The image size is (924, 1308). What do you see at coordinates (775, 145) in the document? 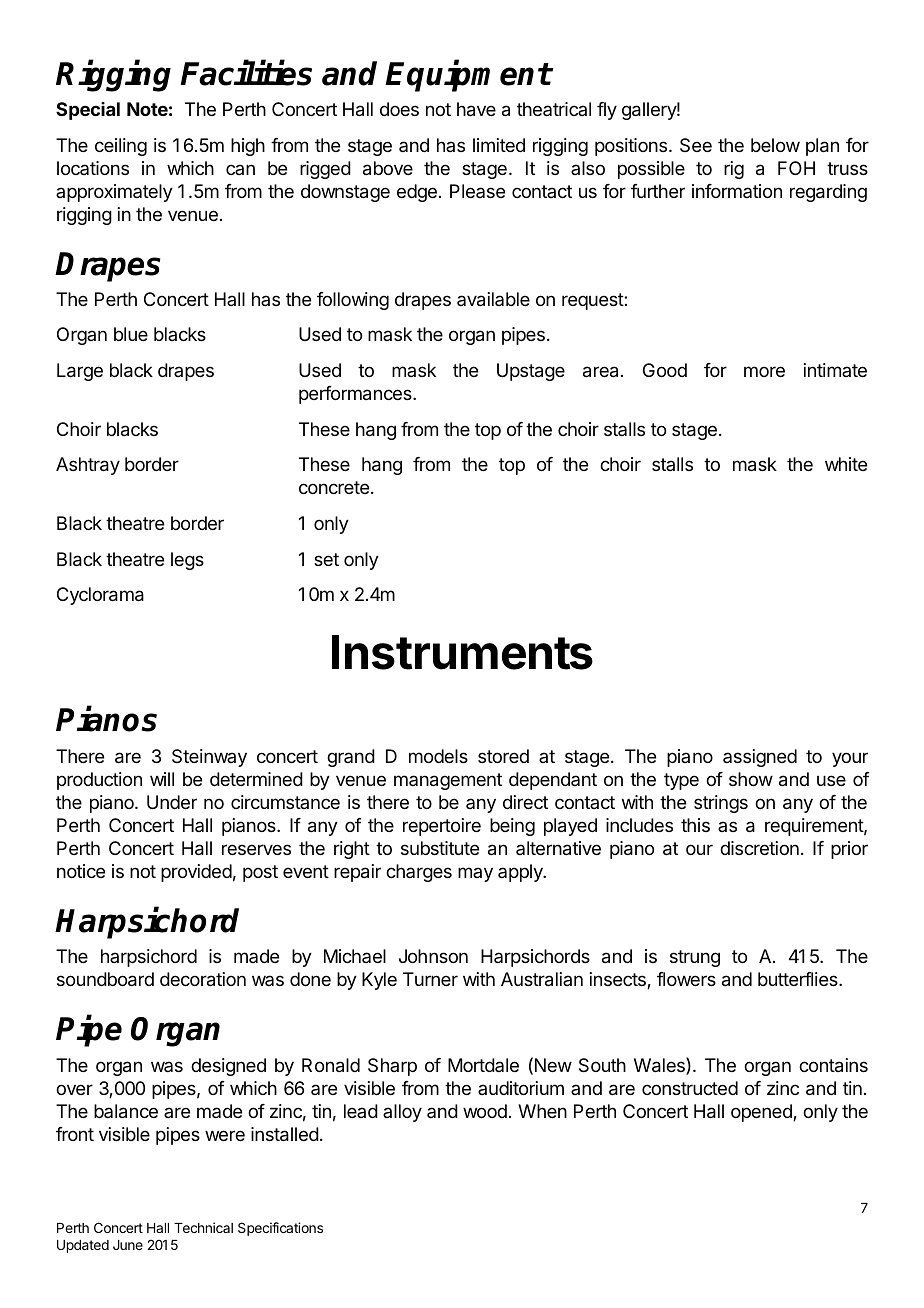
I see `below` at bounding box center [775, 145].
